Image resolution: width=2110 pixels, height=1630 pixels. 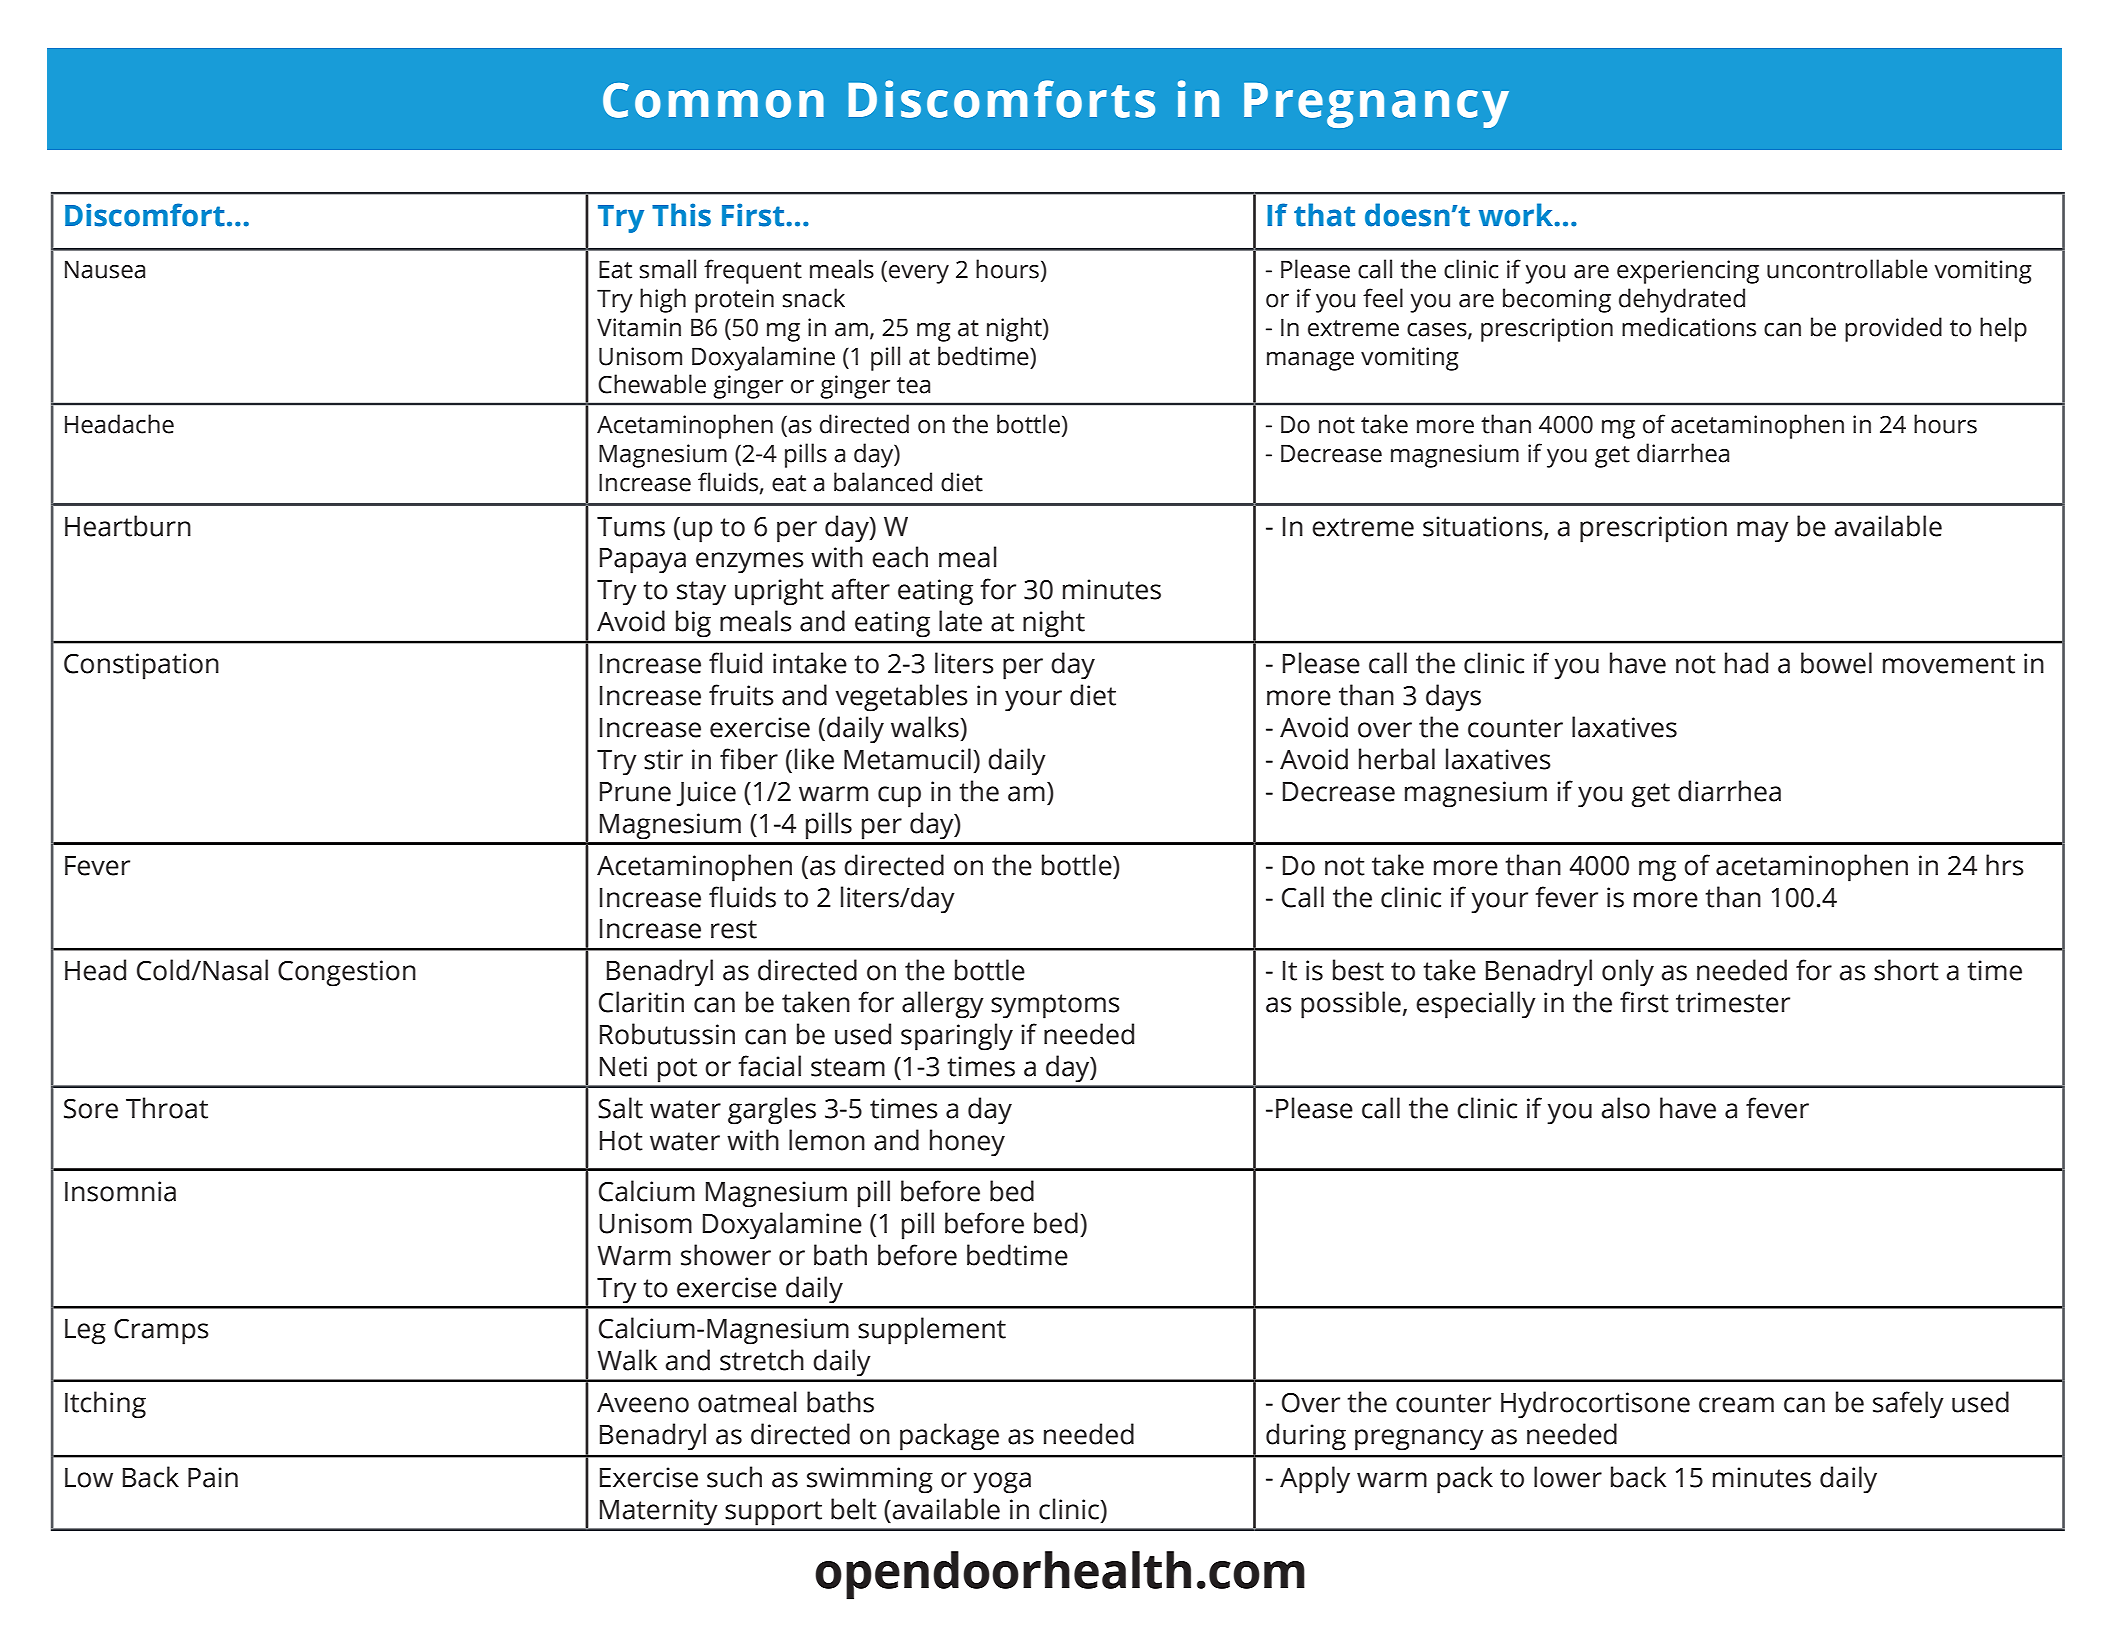 What do you see at coordinates (1517, 215) in the page?
I see `work` at bounding box center [1517, 215].
